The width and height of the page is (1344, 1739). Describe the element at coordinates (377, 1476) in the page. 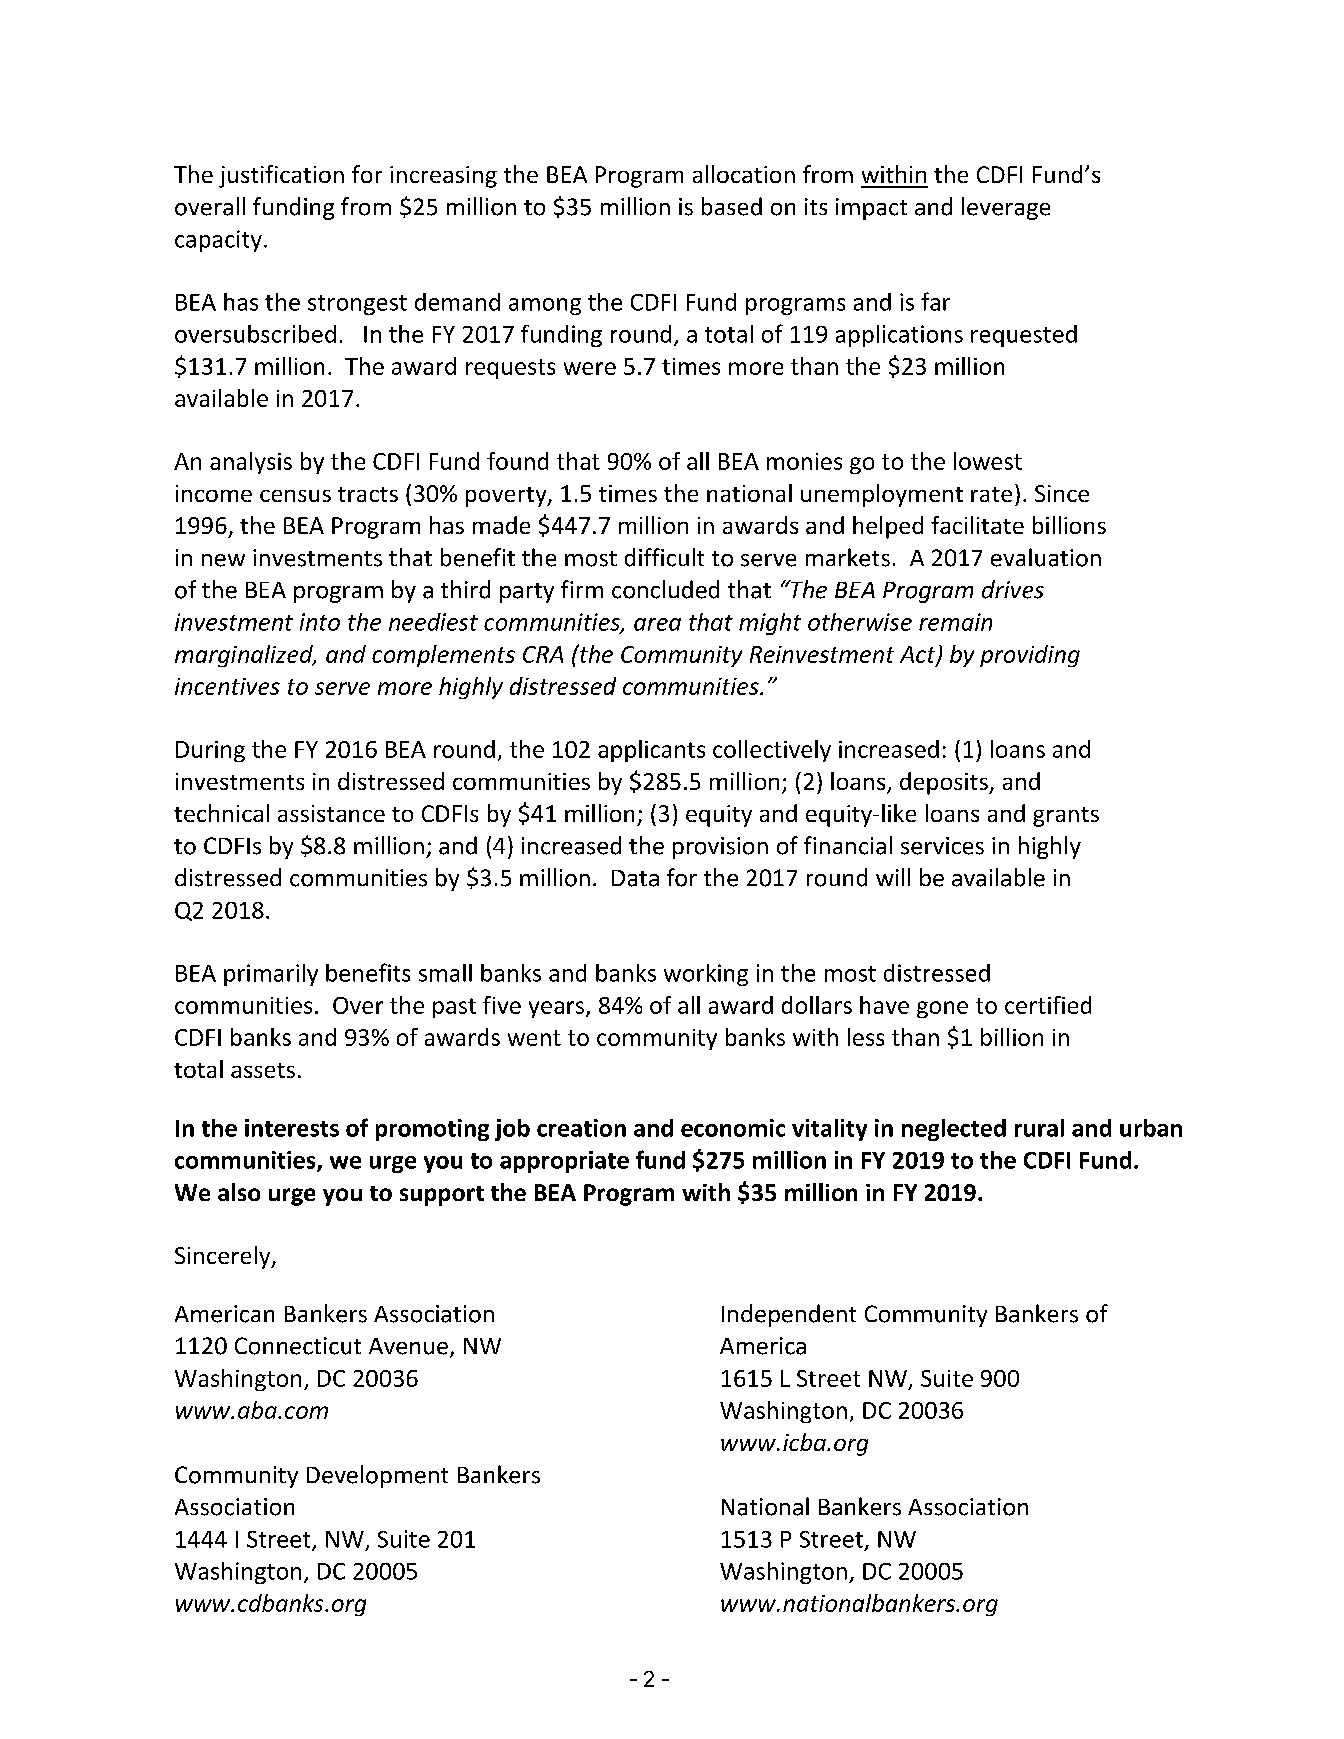

I see `Development` at that location.
